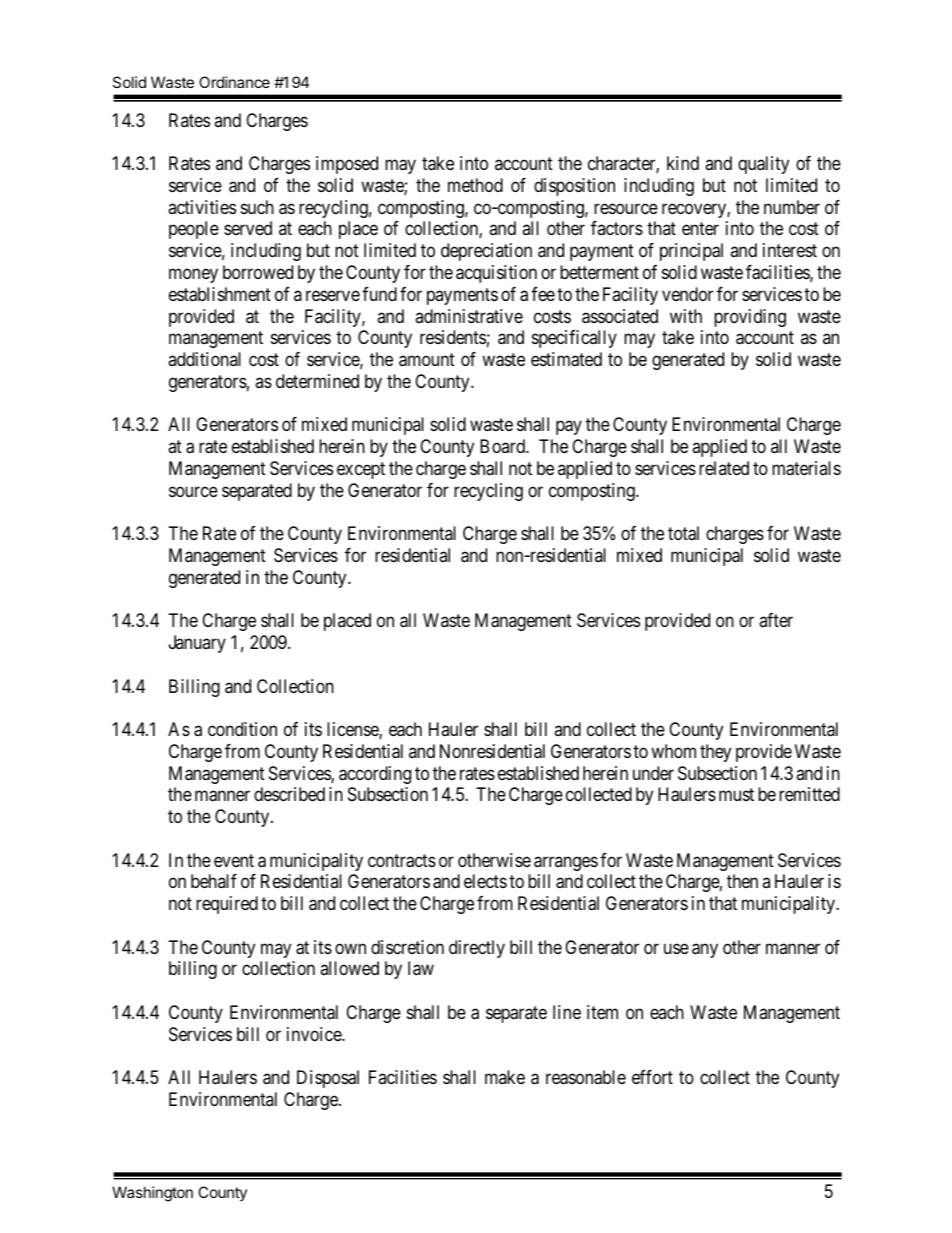  What do you see at coordinates (475, 185) in the image?
I see `method` at bounding box center [475, 185].
